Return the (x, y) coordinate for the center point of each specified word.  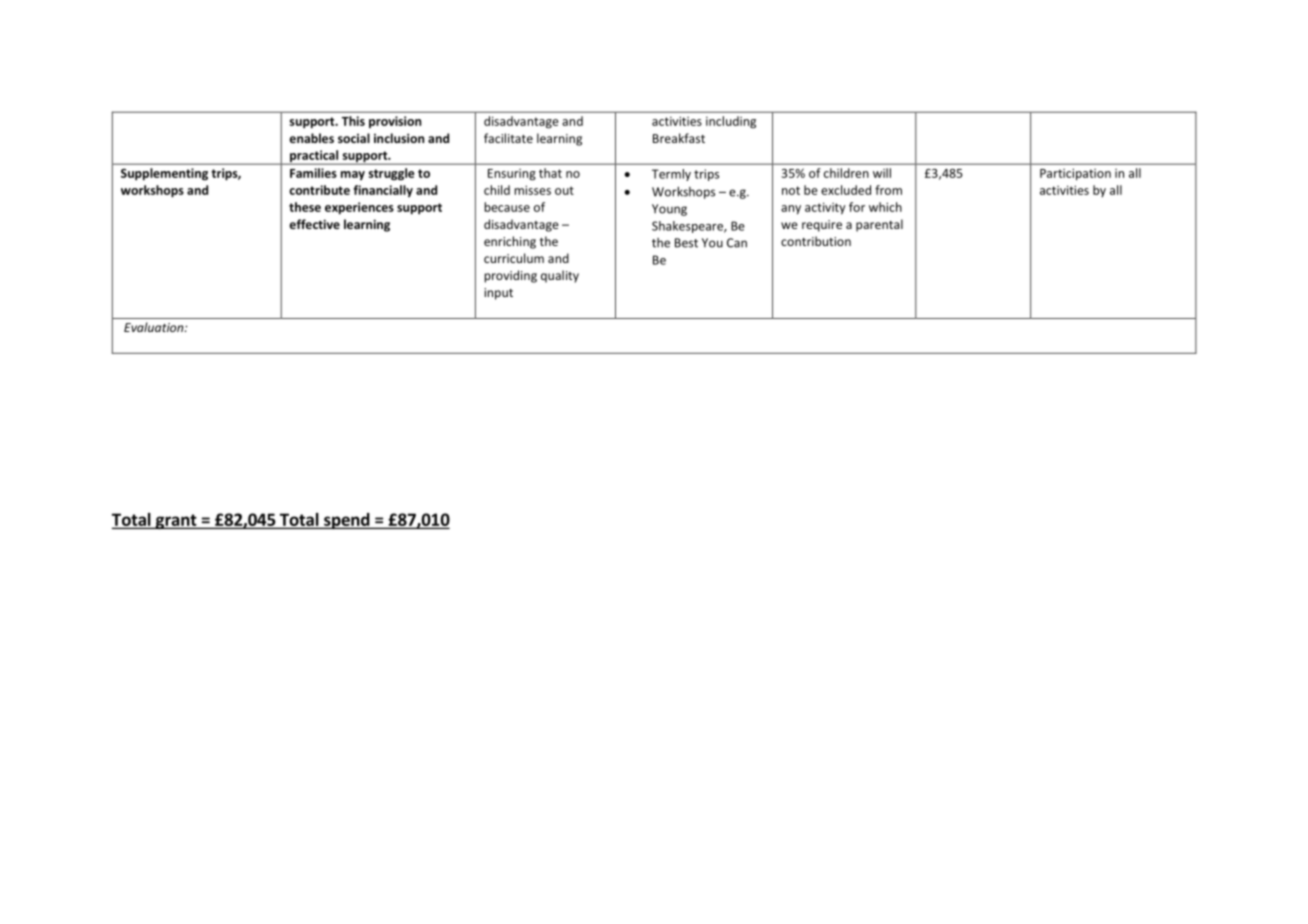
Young (669, 210)
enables (311, 138)
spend (347, 521)
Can (737, 243)
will (882, 173)
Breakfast (679, 138)
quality (560, 276)
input (498, 294)
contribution (816, 241)
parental (879, 225)
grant (176, 521)
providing (510, 276)
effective (314, 224)
